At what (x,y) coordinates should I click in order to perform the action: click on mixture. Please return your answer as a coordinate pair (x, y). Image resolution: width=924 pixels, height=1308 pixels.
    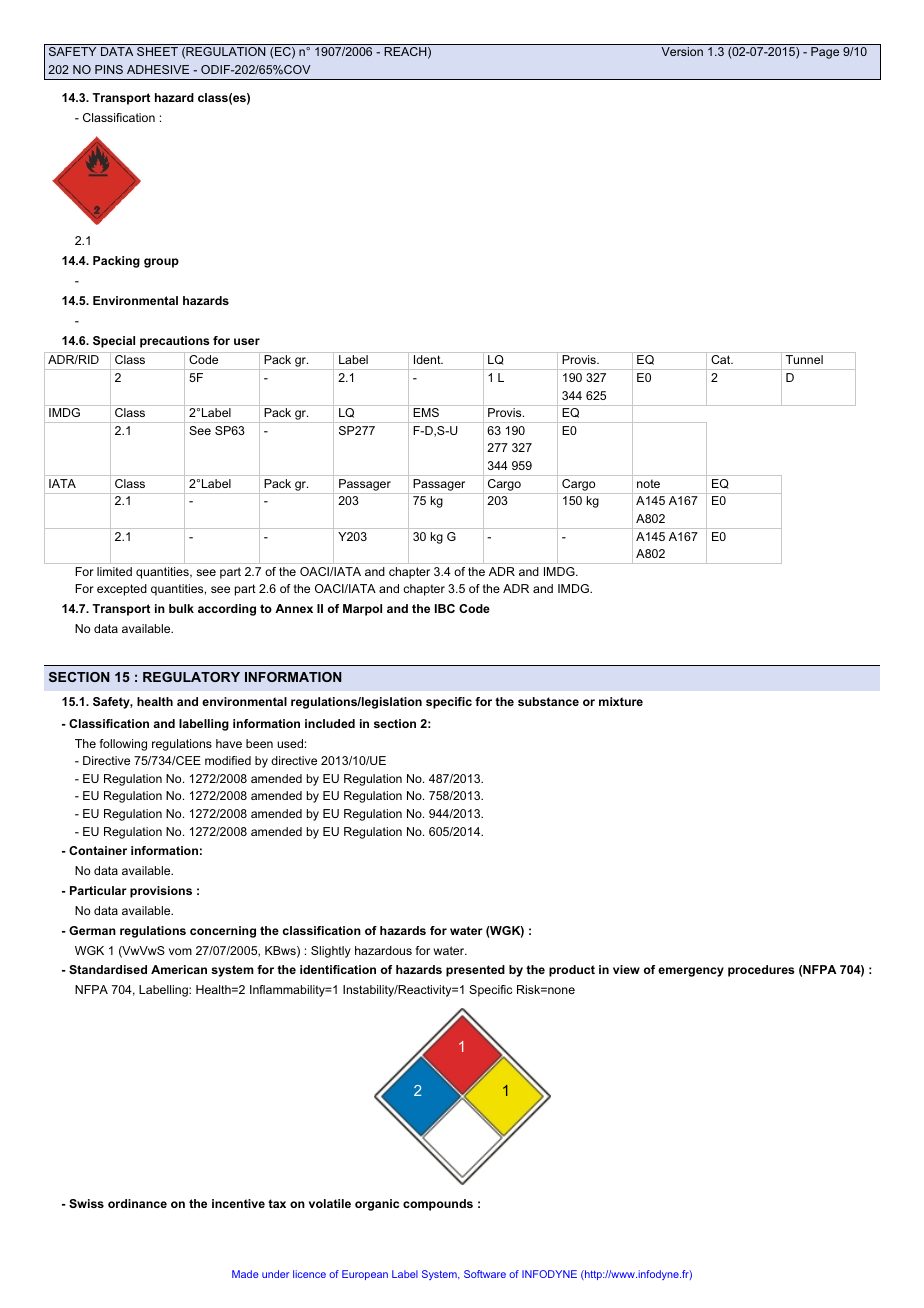
    Looking at the image, I should click on (621, 701).
